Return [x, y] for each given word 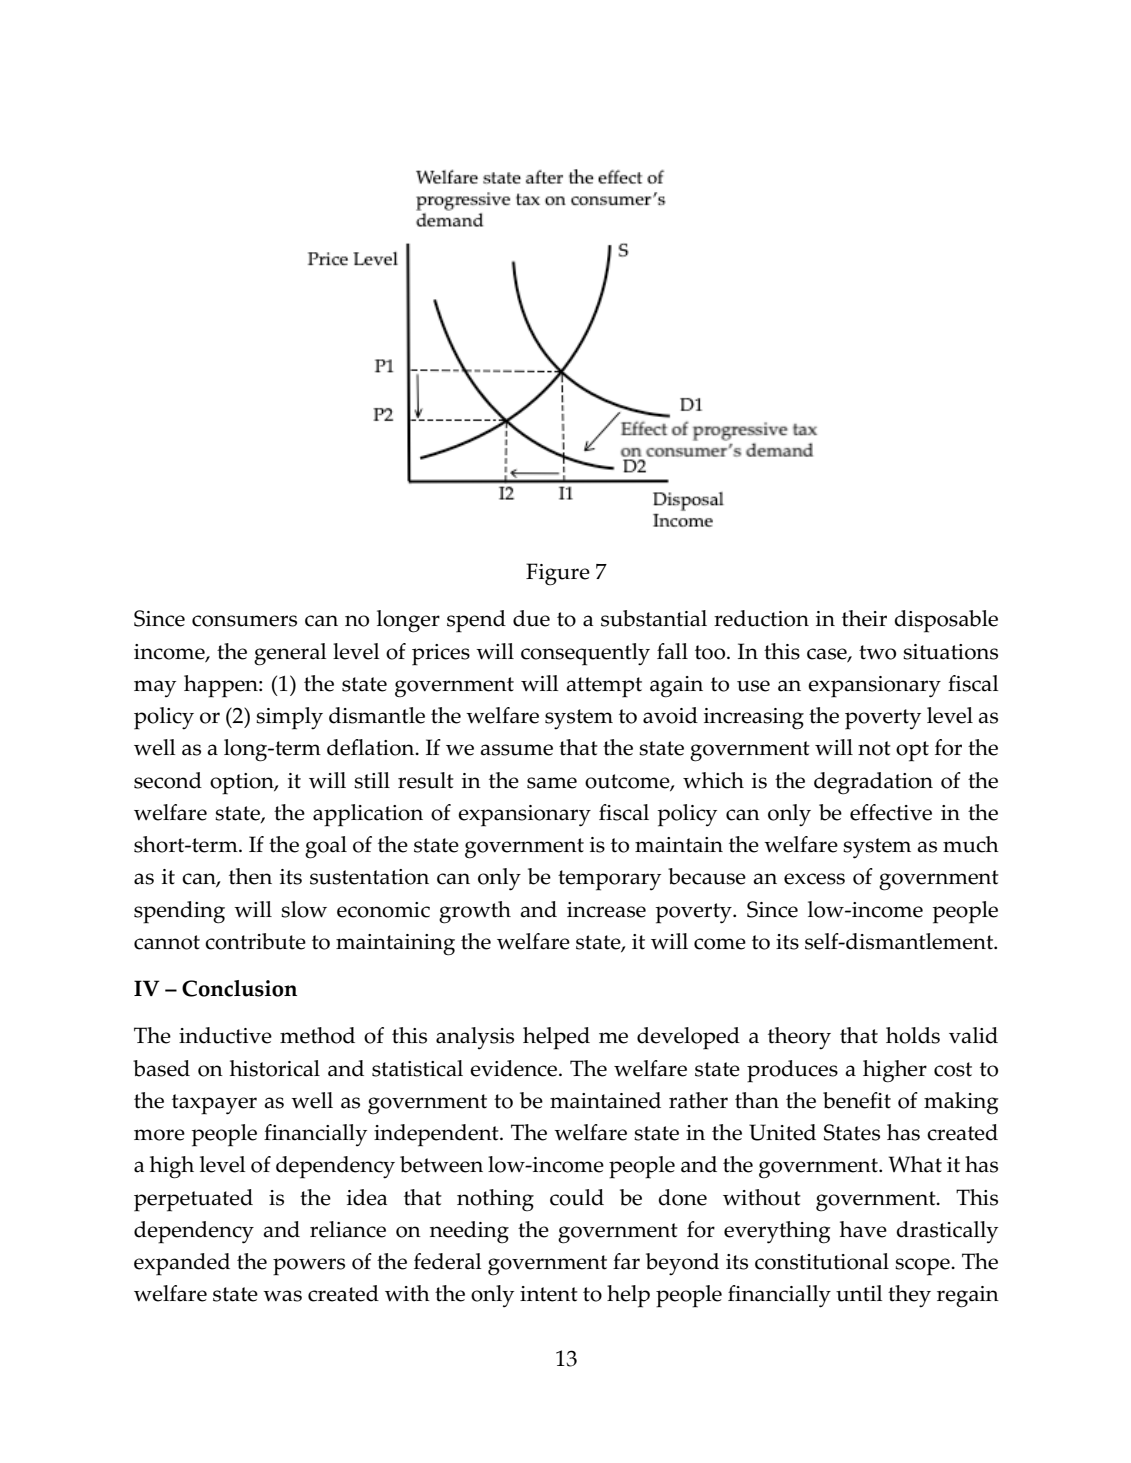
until [859, 1293]
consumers [244, 621]
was [282, 1296]
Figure [558, 574]
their [864, 618]
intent [549, 1294]
